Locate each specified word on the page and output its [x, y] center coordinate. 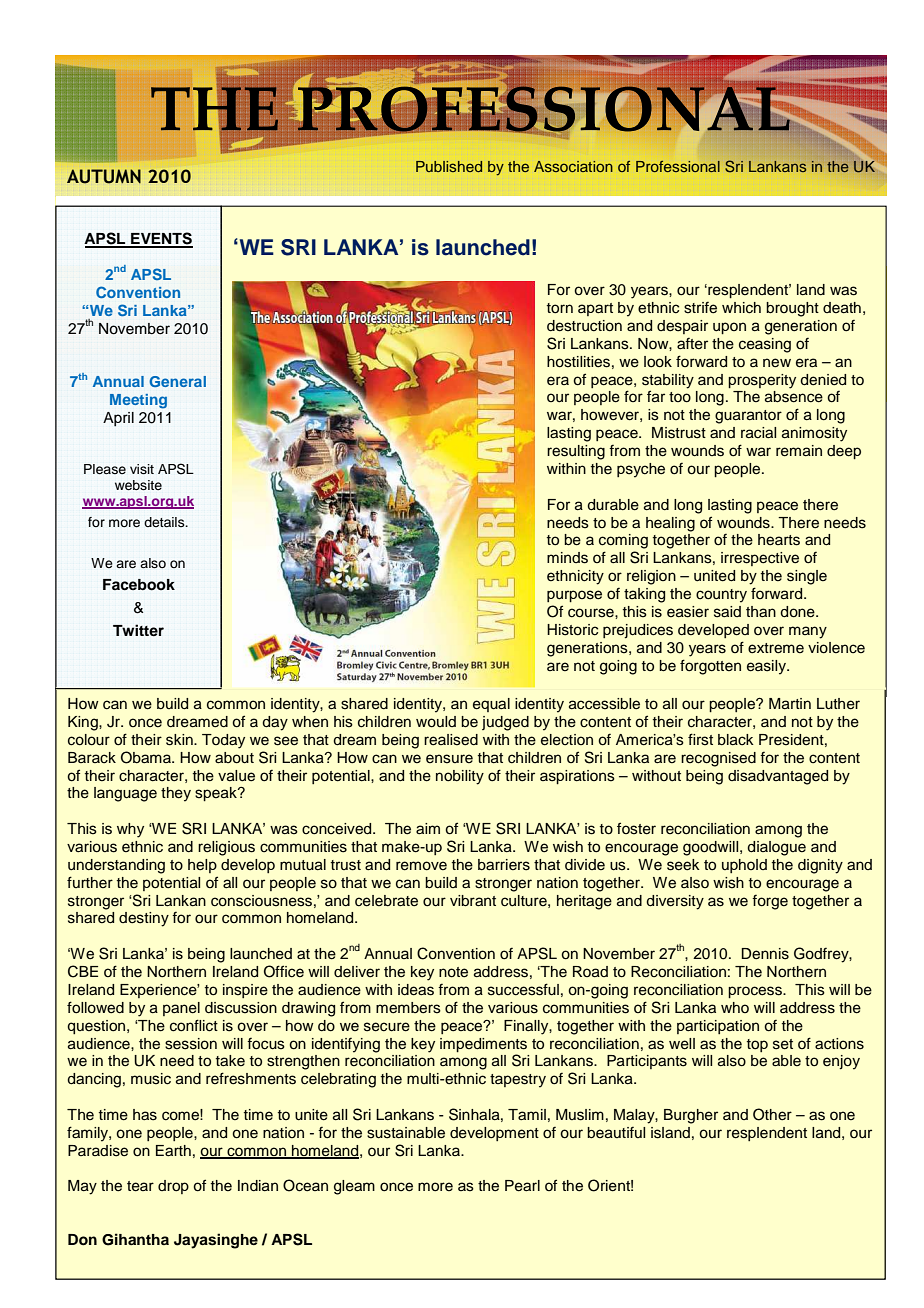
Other [772, 1114]
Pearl [522, 1186]
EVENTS [161, 239]
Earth [173, 1151]
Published [449, 166]
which [741, 308]
